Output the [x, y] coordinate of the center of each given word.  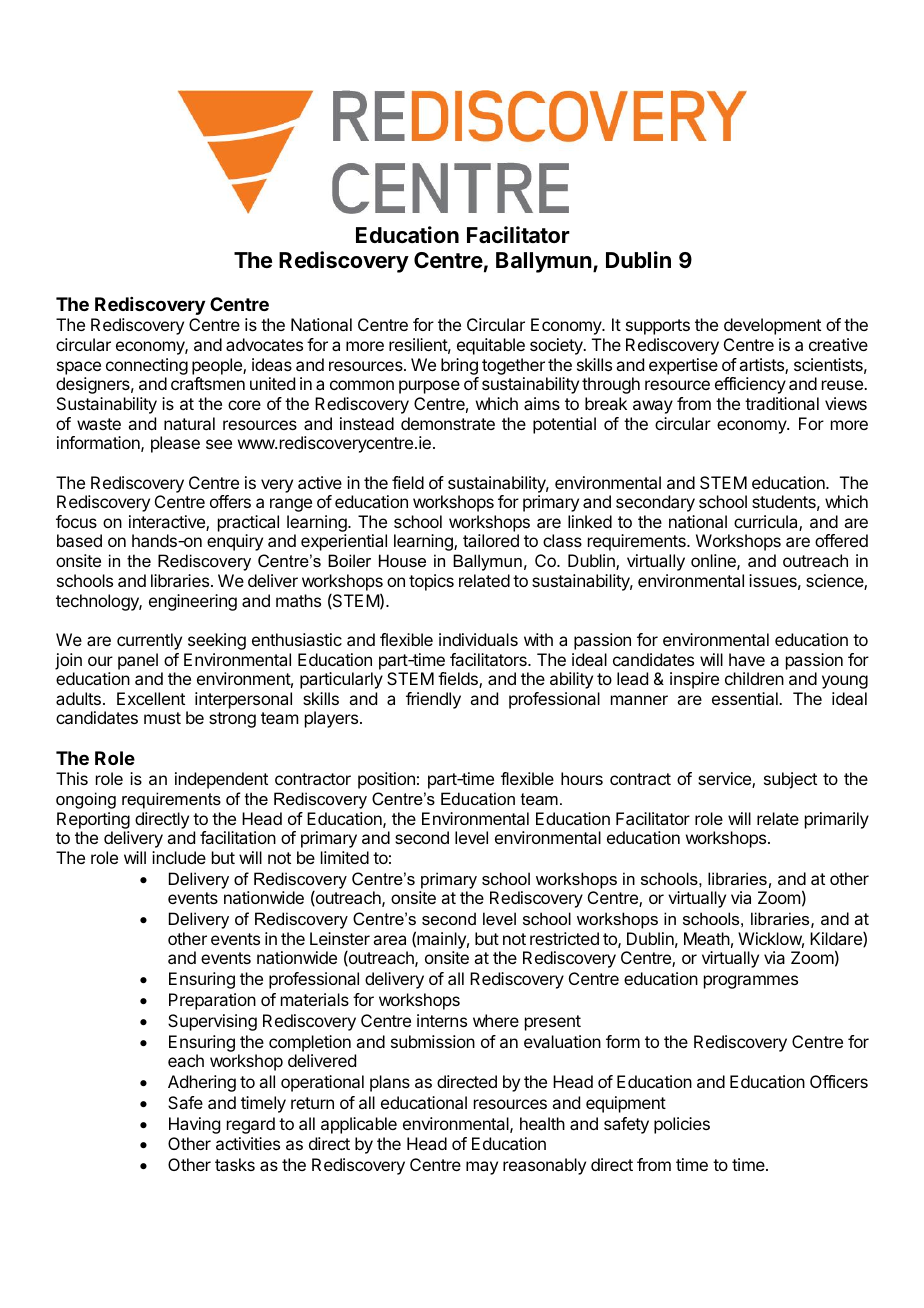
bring [459, 366]
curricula [767, 523]
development [772, 326]
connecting [147, 366]
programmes [751, 982]
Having [194, 1125]
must [162, 718]
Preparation [212, 1001]
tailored [491, 540]
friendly [433, 700]
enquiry [235, 542]
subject [790, 780]
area [389, 940]
